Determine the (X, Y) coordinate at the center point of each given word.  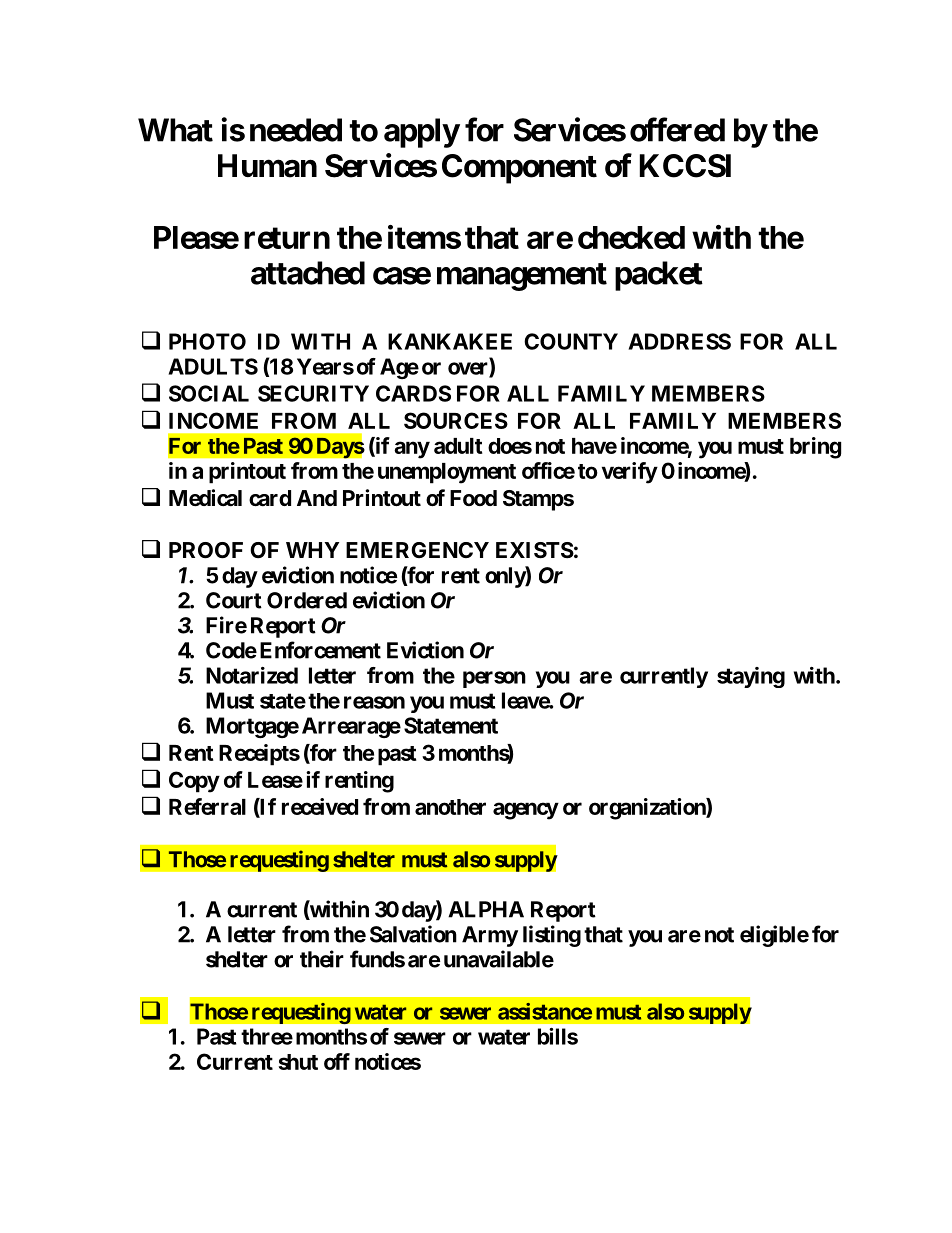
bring (815, 448)
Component (519, 169)
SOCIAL (209, 393)
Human (267, 166)
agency (526, 811)
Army (490, 936)
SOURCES (456, 420)
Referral (207, 806)
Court (234, 600)
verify (630, 473)
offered (677, 129)
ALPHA (486, 909)
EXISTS (535, 550)
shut (298, 1062)
